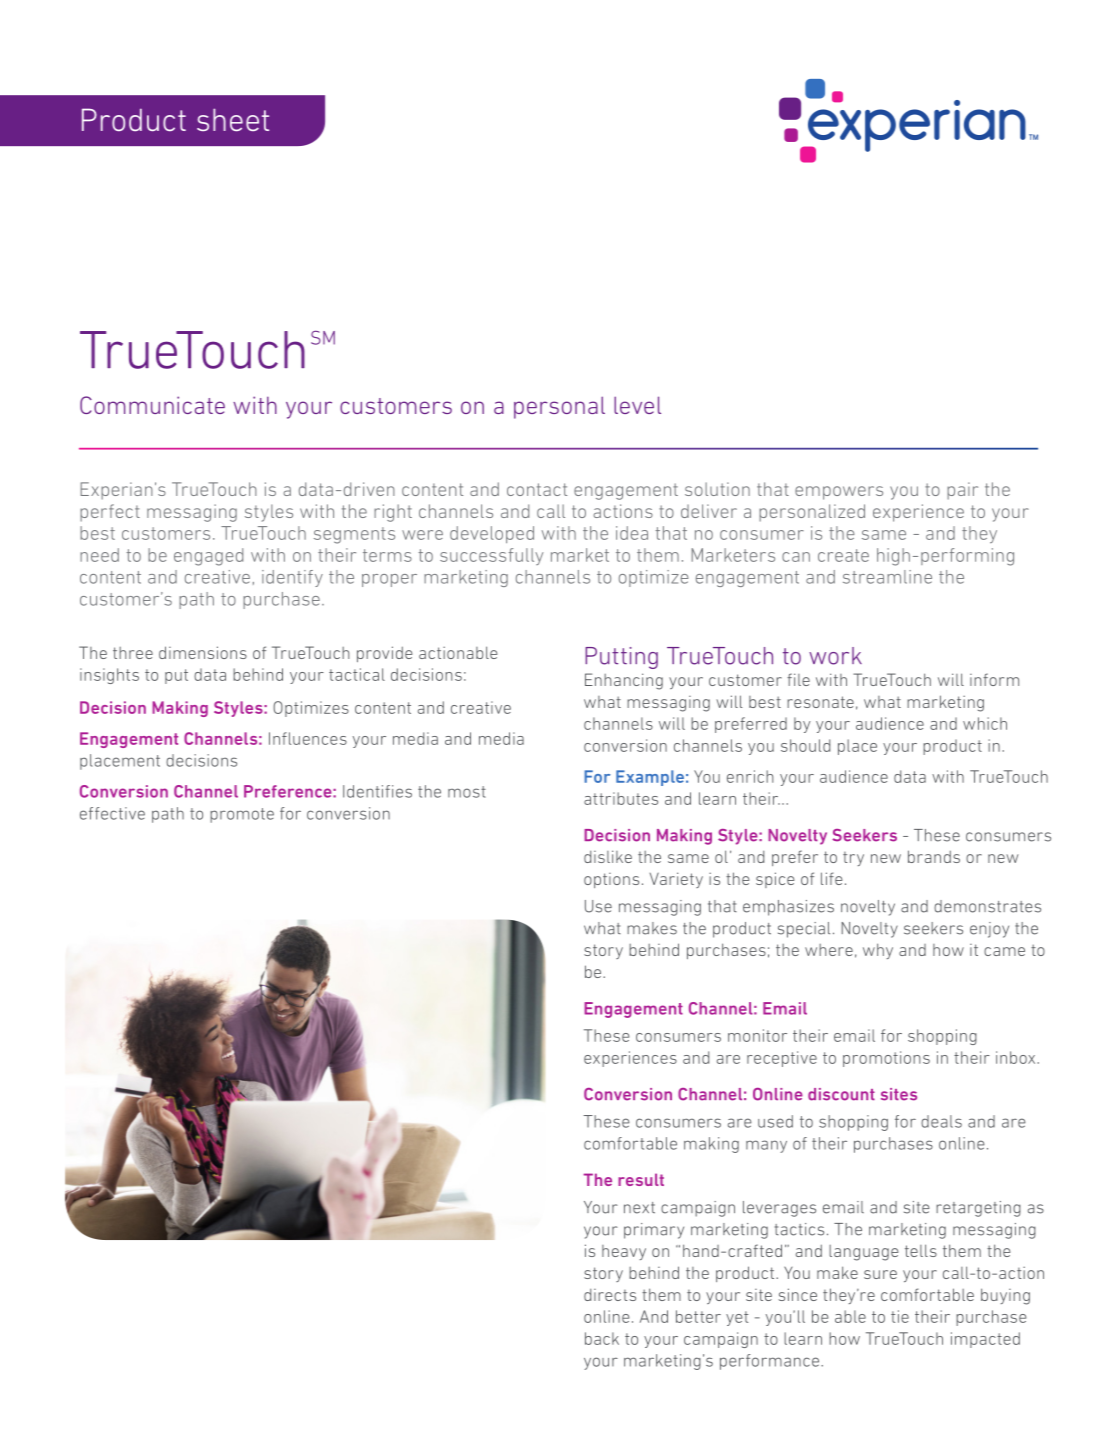 Image resolution: width=1117 pixels, height=1445 pixels. Describe the element at coordinates (900, 1316) in the screenshot. I see `tie` at that location.
